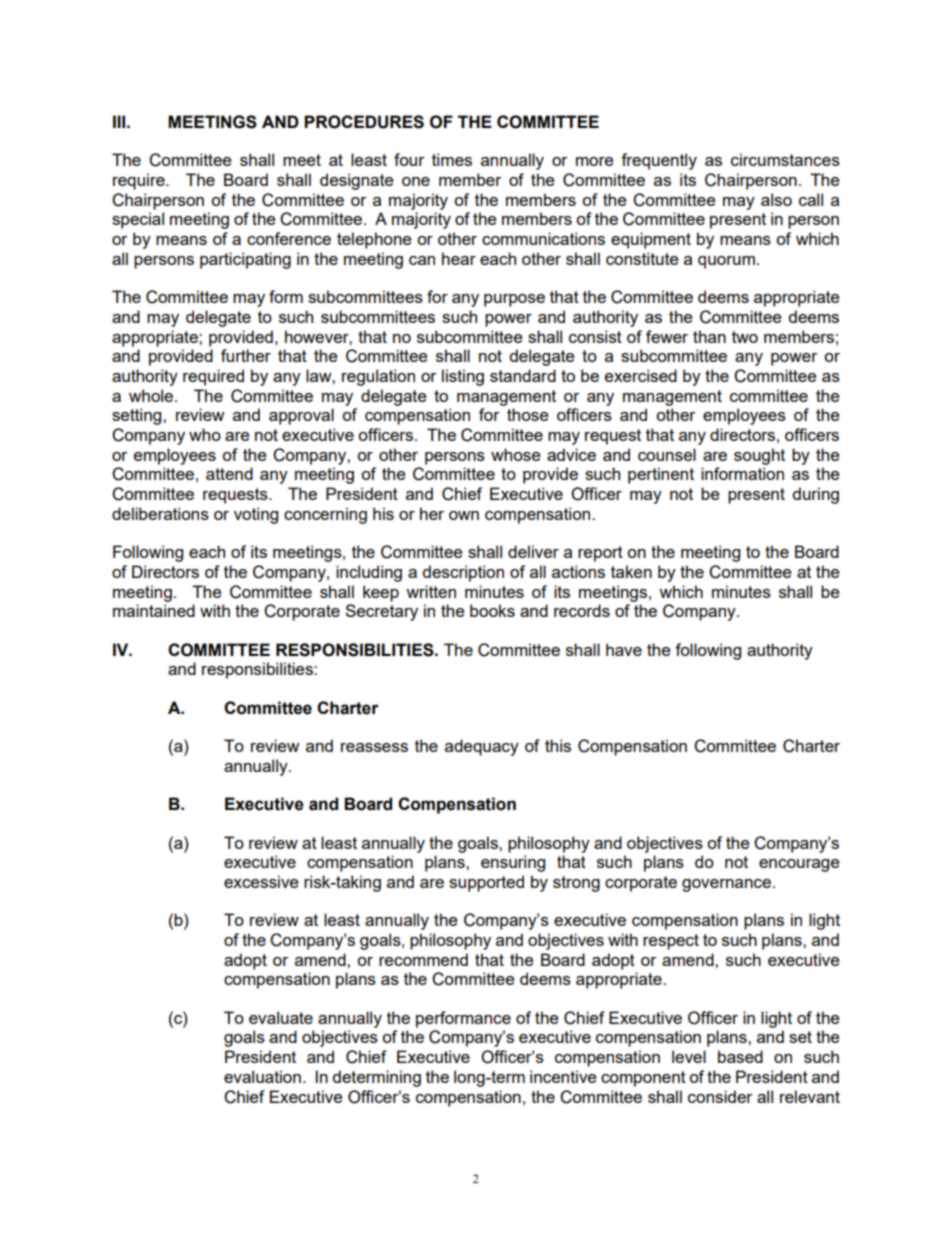 The width and height of the screenshot is (952, 1233). What do you see at coordinates (631, 571) in the screenshot?
I see `taken` at bounding box center [631, 571].
